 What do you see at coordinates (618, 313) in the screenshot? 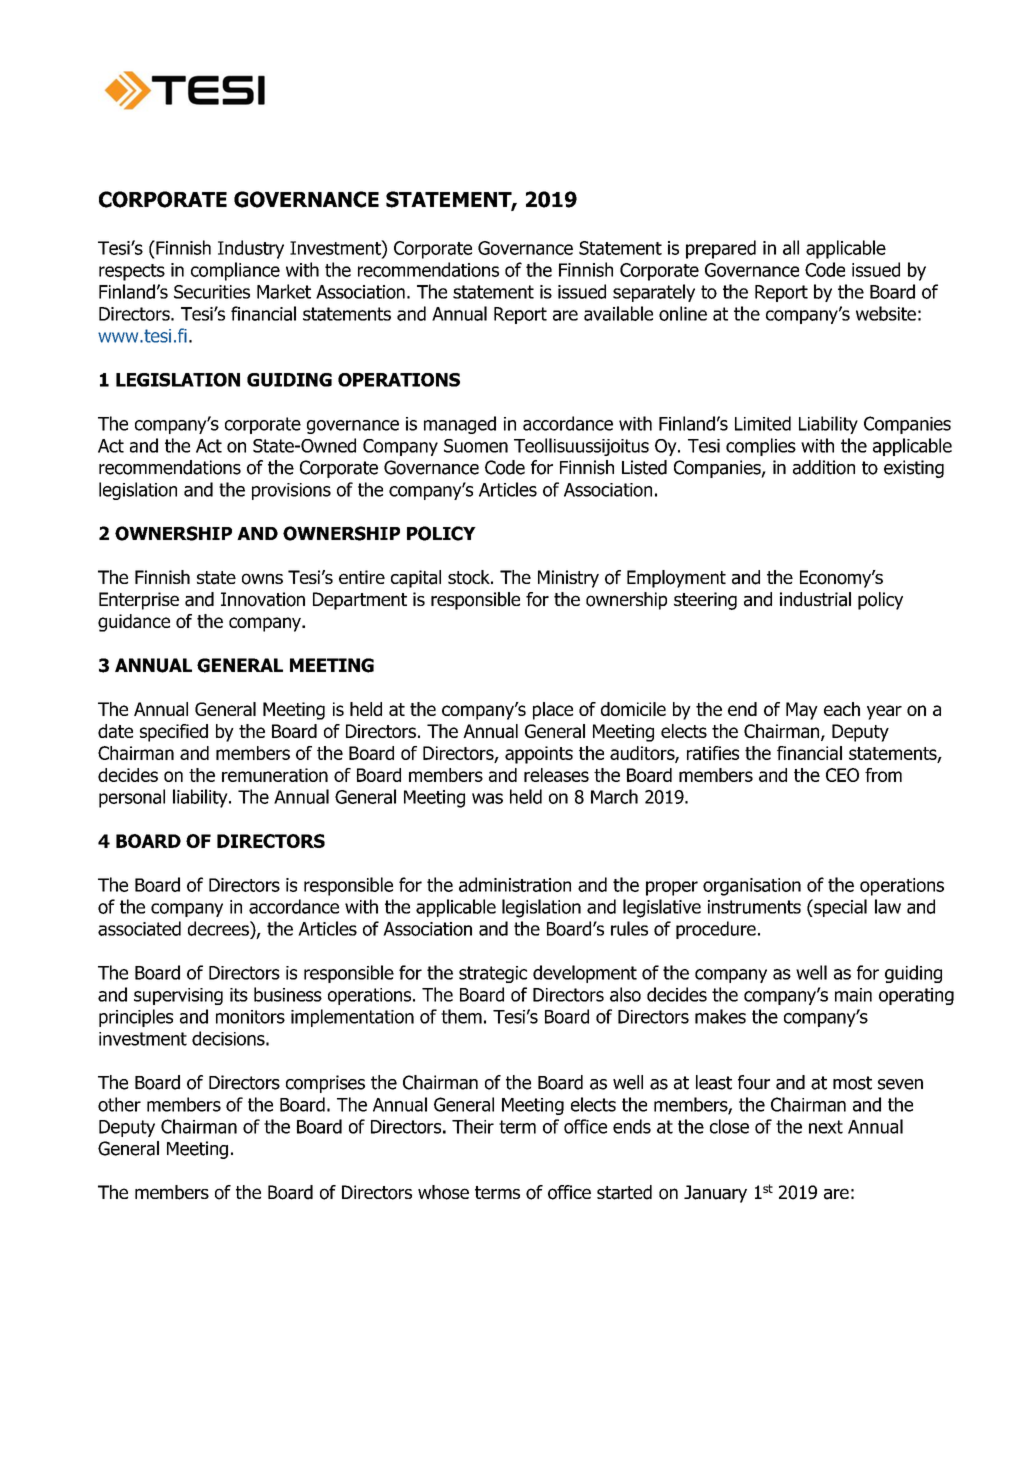
I see `available` at bounding box center [618, 313].
